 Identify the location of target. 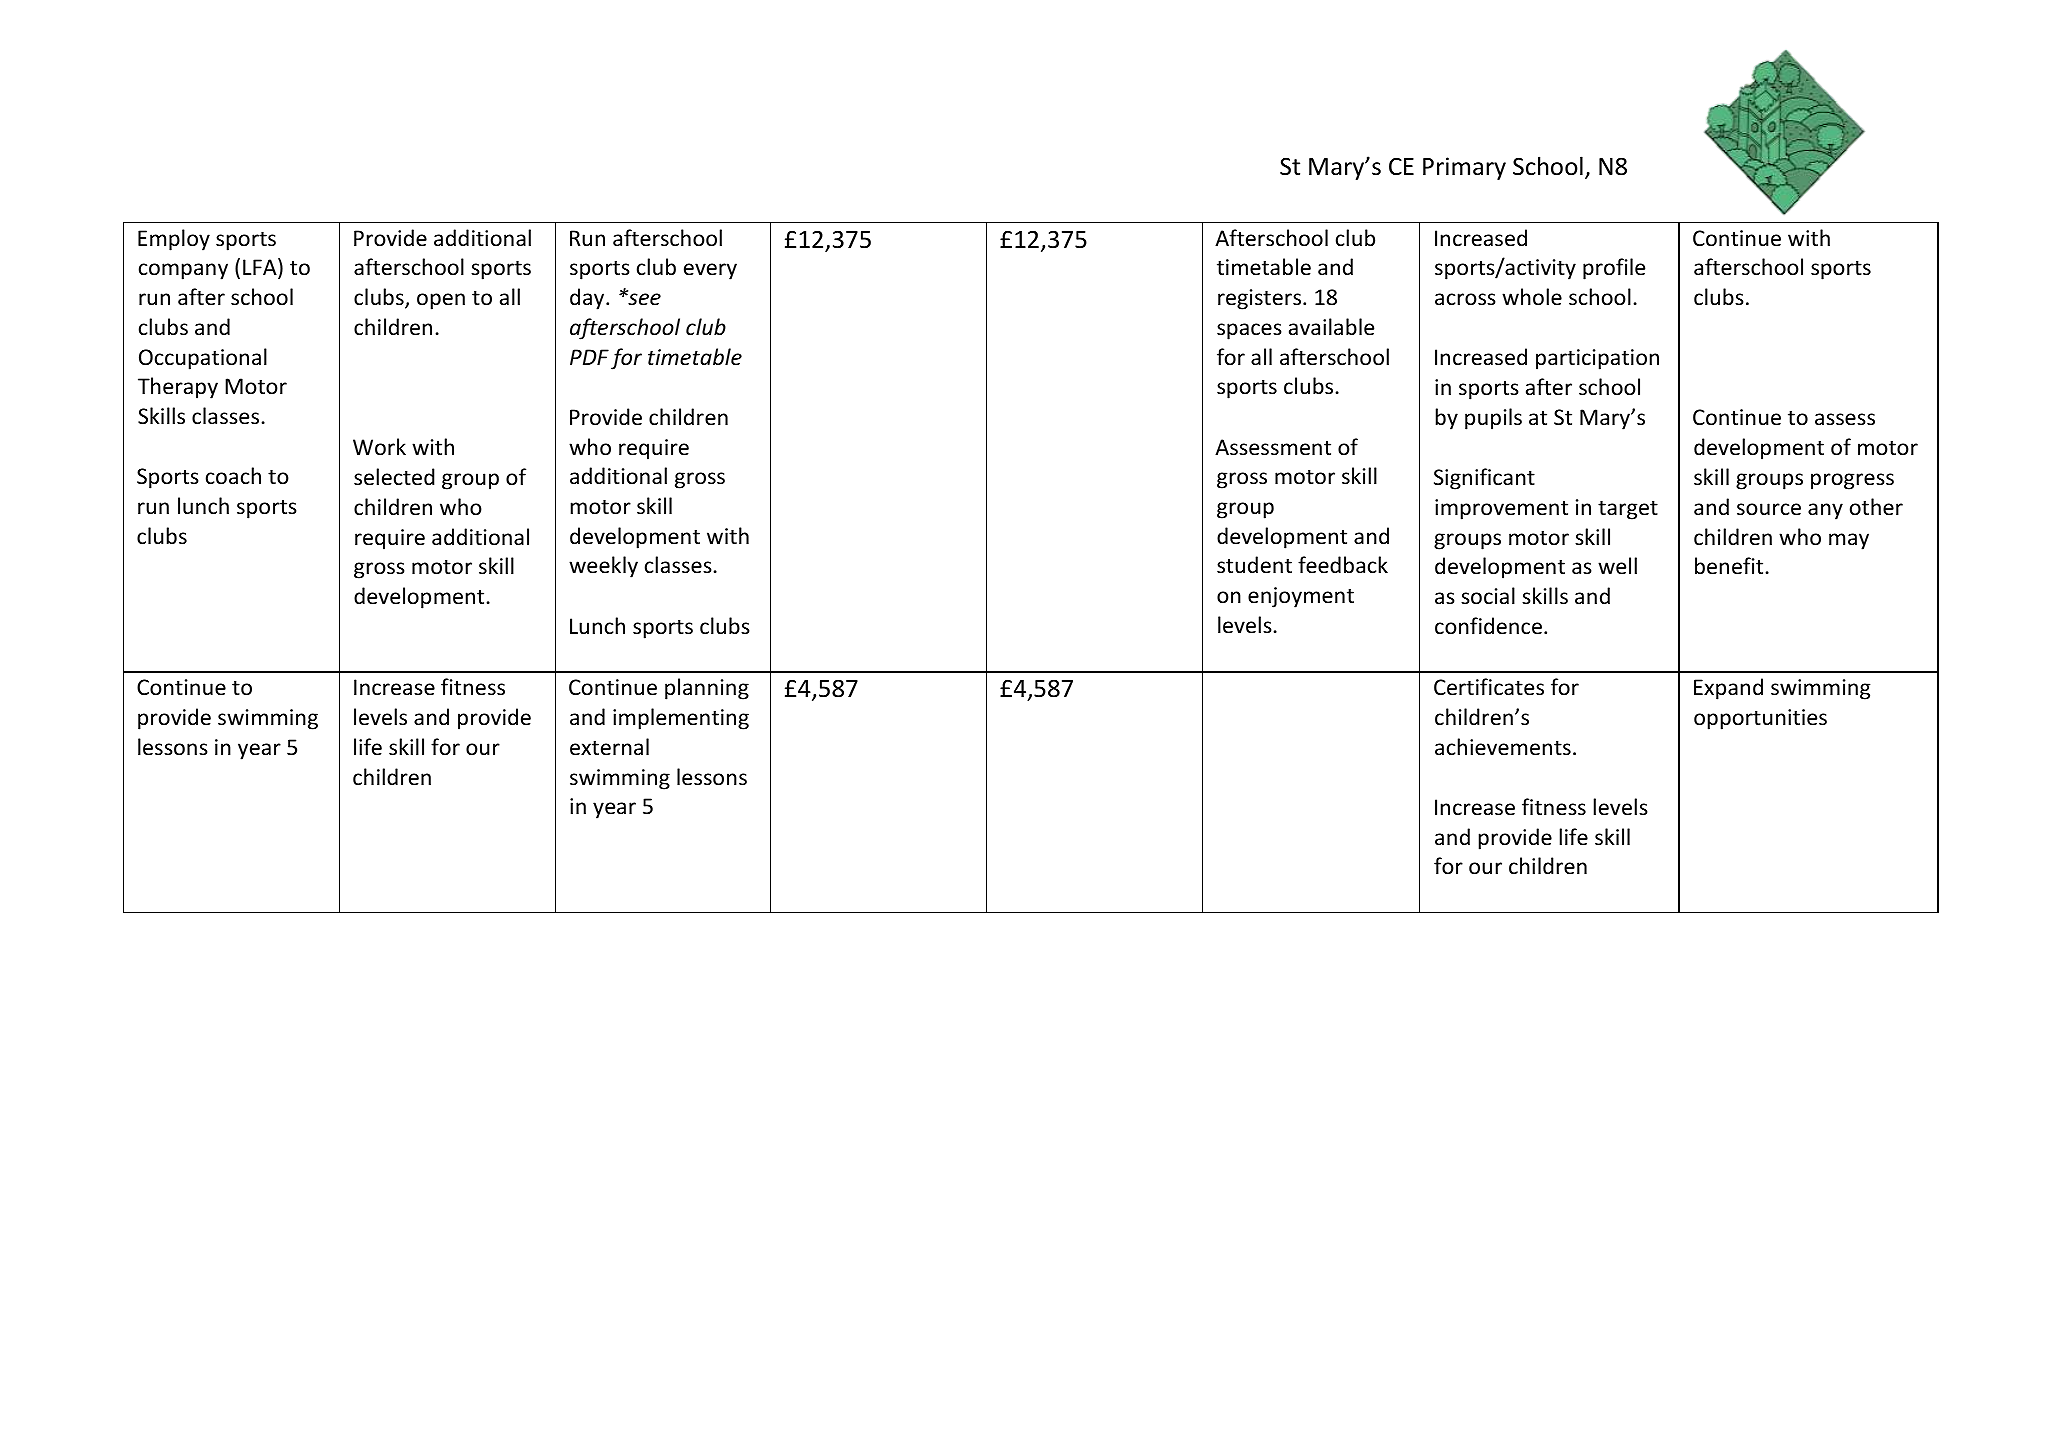
(1628, 510).
